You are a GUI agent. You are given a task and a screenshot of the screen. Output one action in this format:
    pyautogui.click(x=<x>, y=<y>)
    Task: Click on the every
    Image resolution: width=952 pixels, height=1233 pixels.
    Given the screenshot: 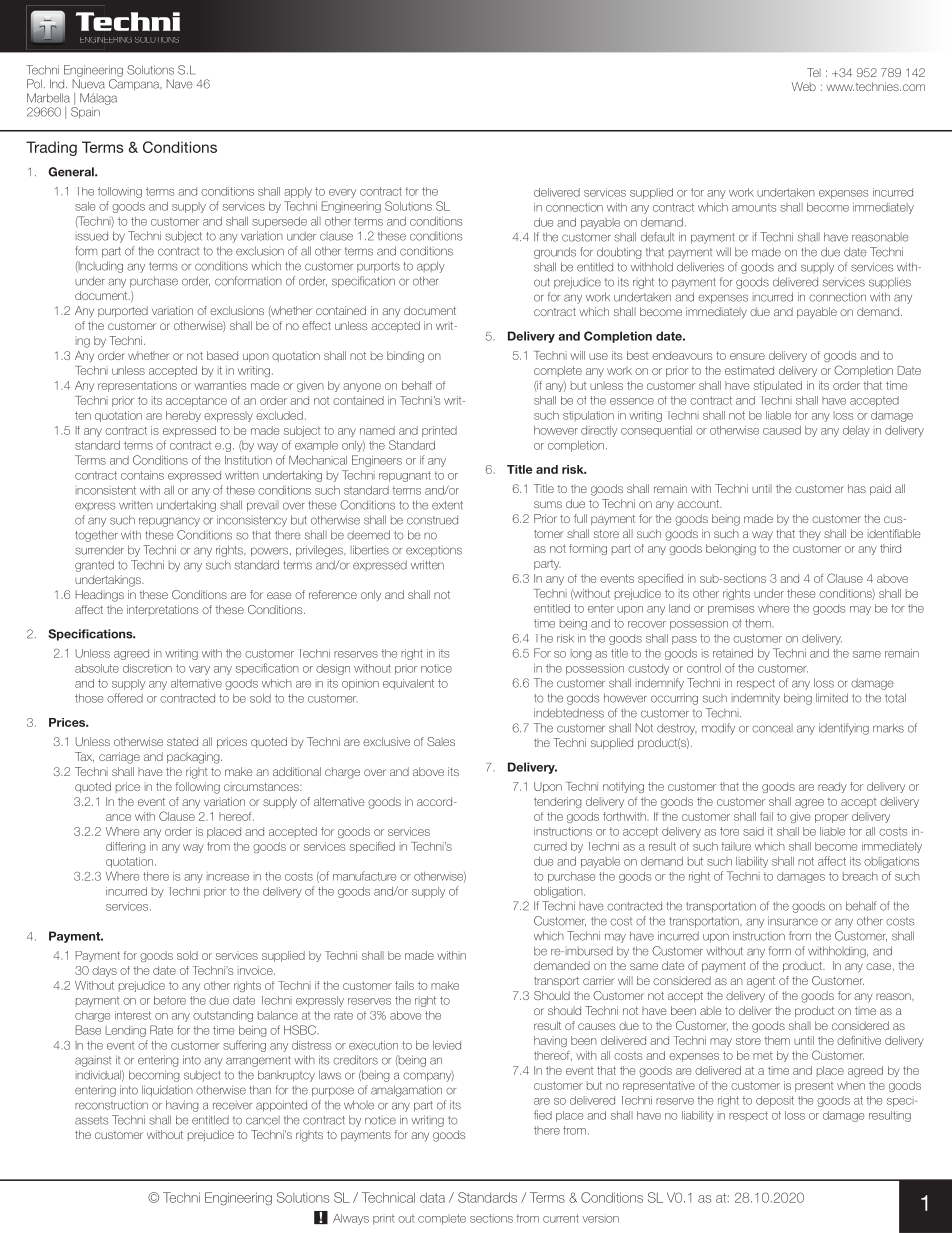 What is the action you would take?
    pyautogui.click(x=342, y=193)
